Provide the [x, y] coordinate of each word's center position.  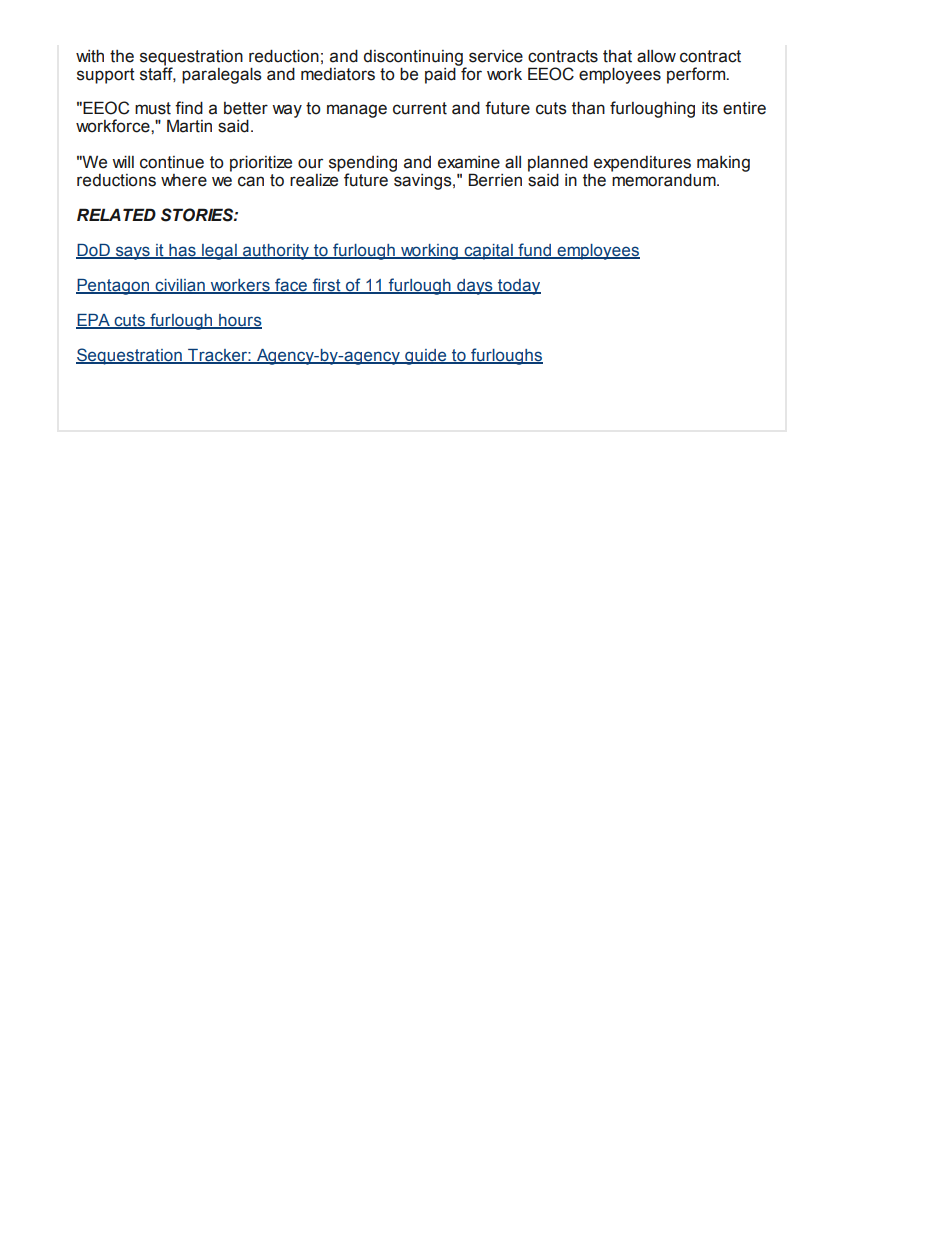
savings [423, 180]
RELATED [116, 214]
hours [239, 321]
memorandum [664, 179]
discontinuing [414, 59]
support [106, 76]
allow [656, 56]
